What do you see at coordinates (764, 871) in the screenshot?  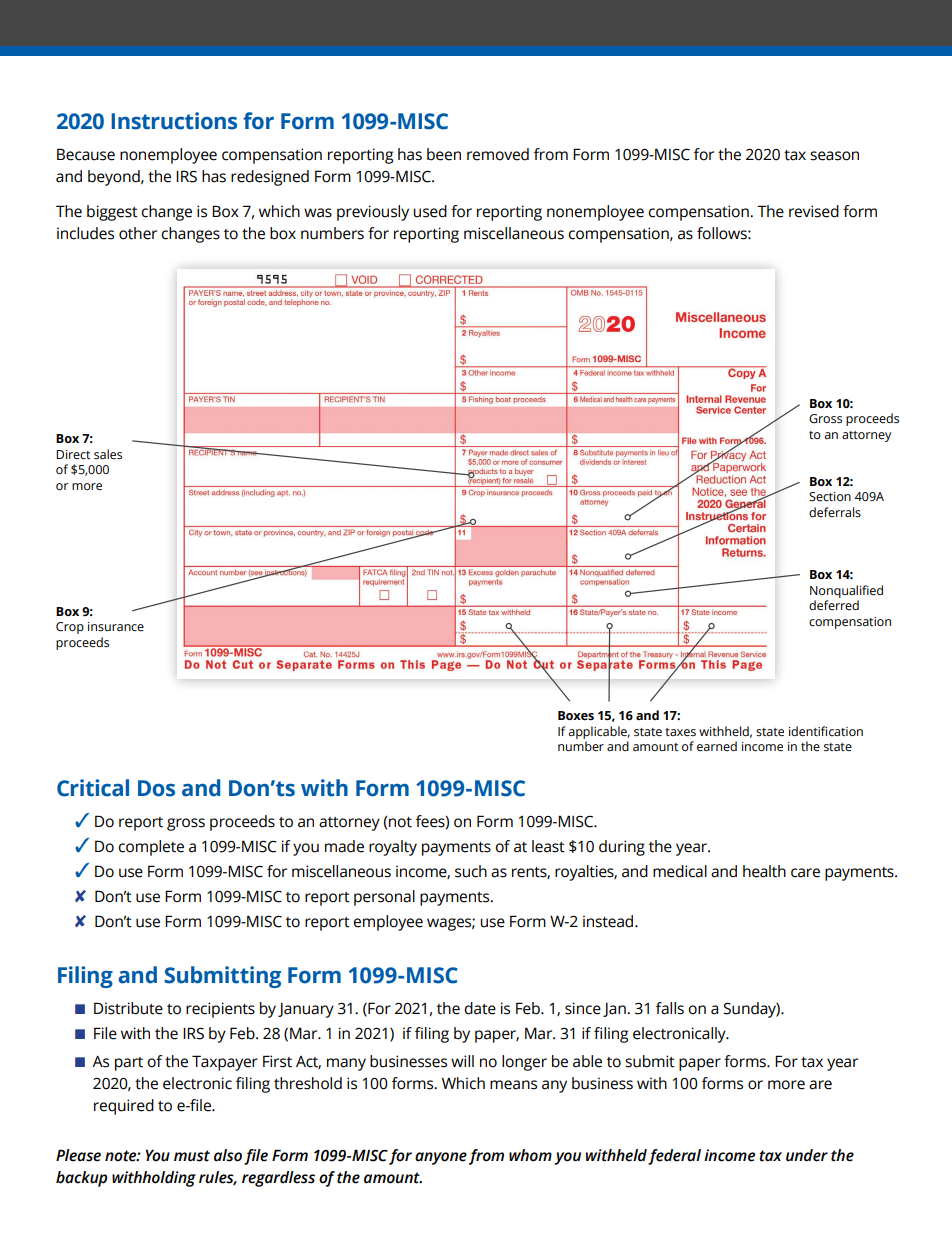 I see `health` at bounding box center [764, 871].
